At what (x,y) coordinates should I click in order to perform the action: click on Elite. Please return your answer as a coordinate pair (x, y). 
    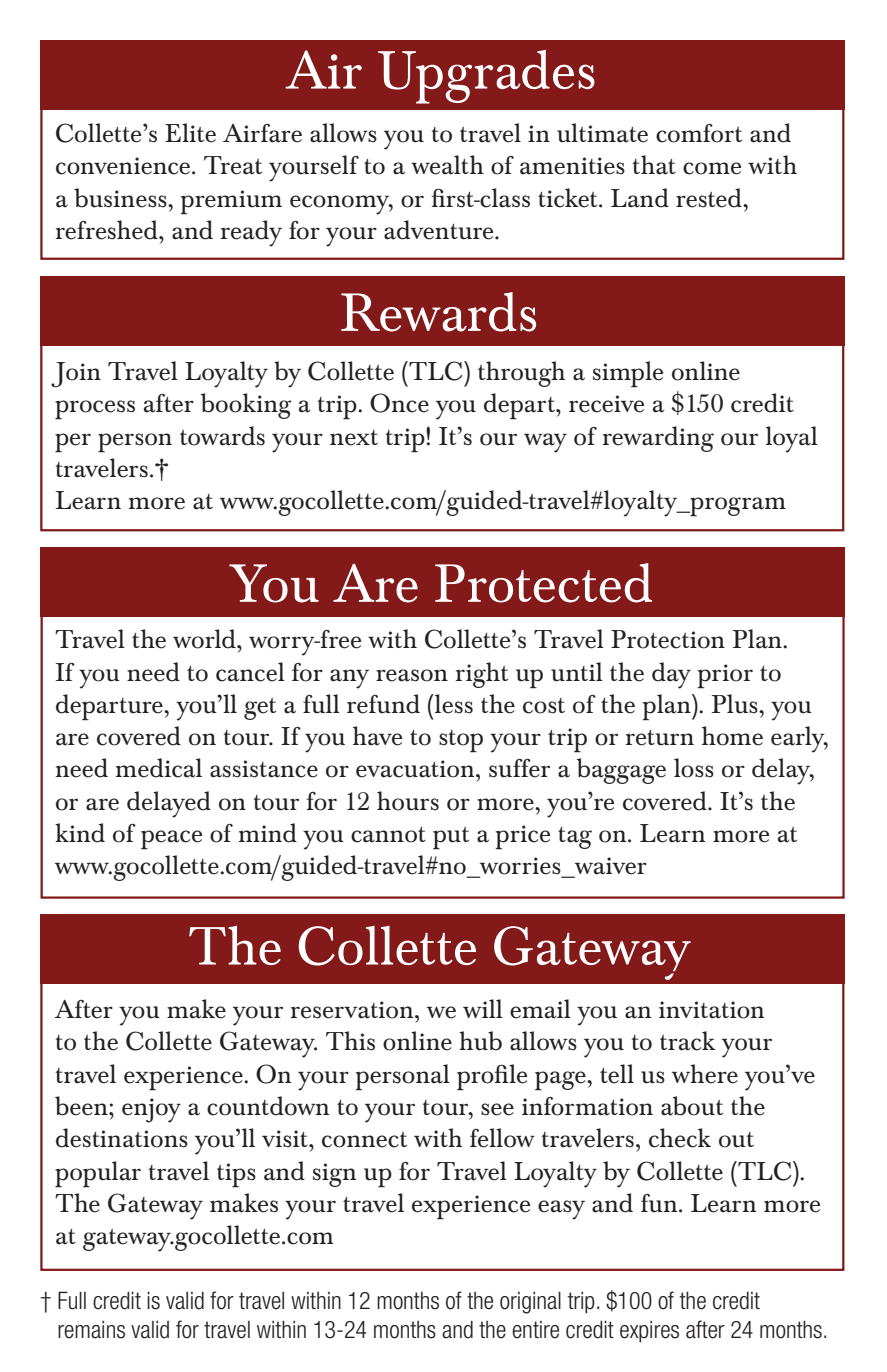
    Looking at the image, I should click on (190, 133).
